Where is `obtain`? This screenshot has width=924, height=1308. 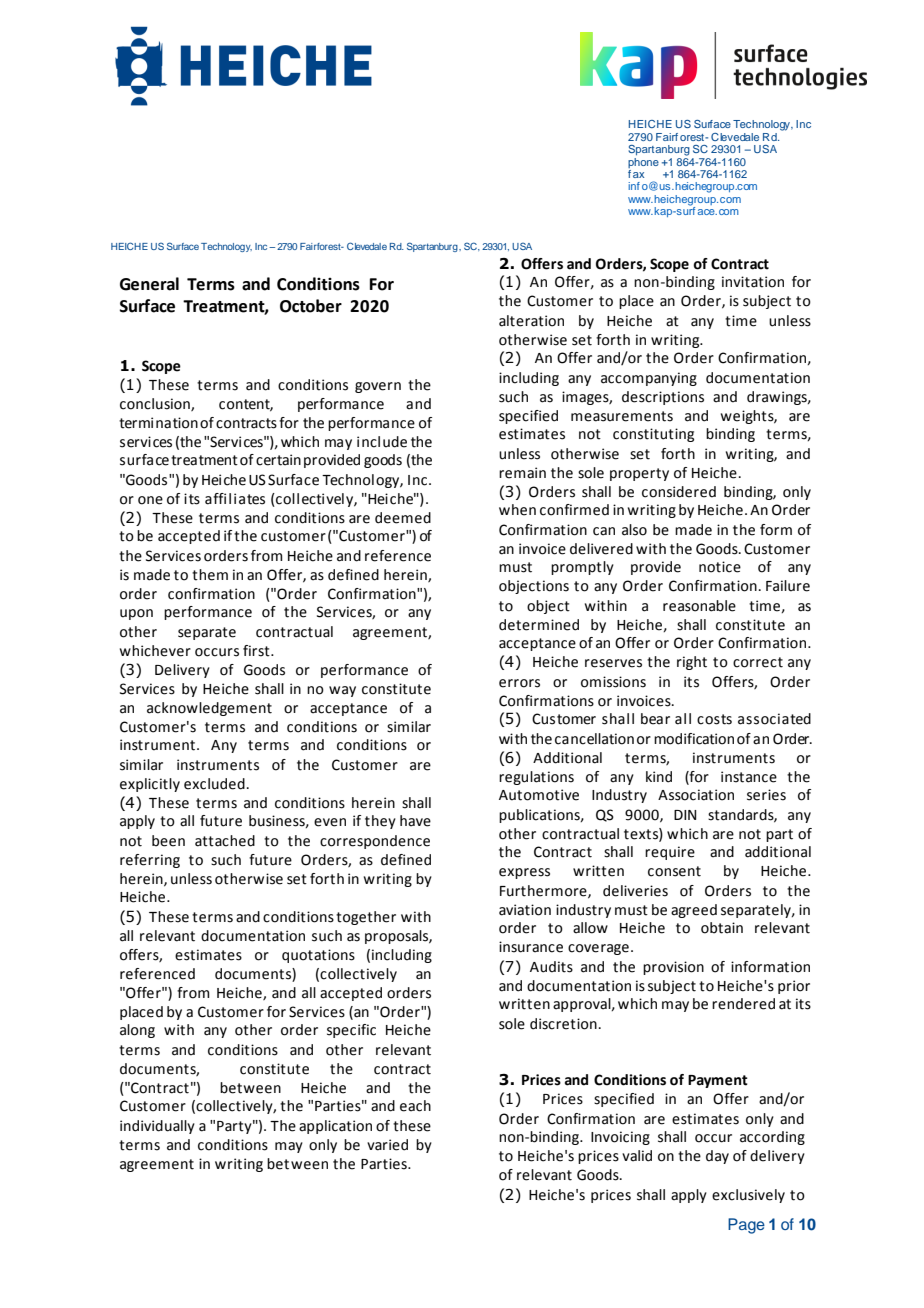 obtain is located at coordinates (722, 928).
